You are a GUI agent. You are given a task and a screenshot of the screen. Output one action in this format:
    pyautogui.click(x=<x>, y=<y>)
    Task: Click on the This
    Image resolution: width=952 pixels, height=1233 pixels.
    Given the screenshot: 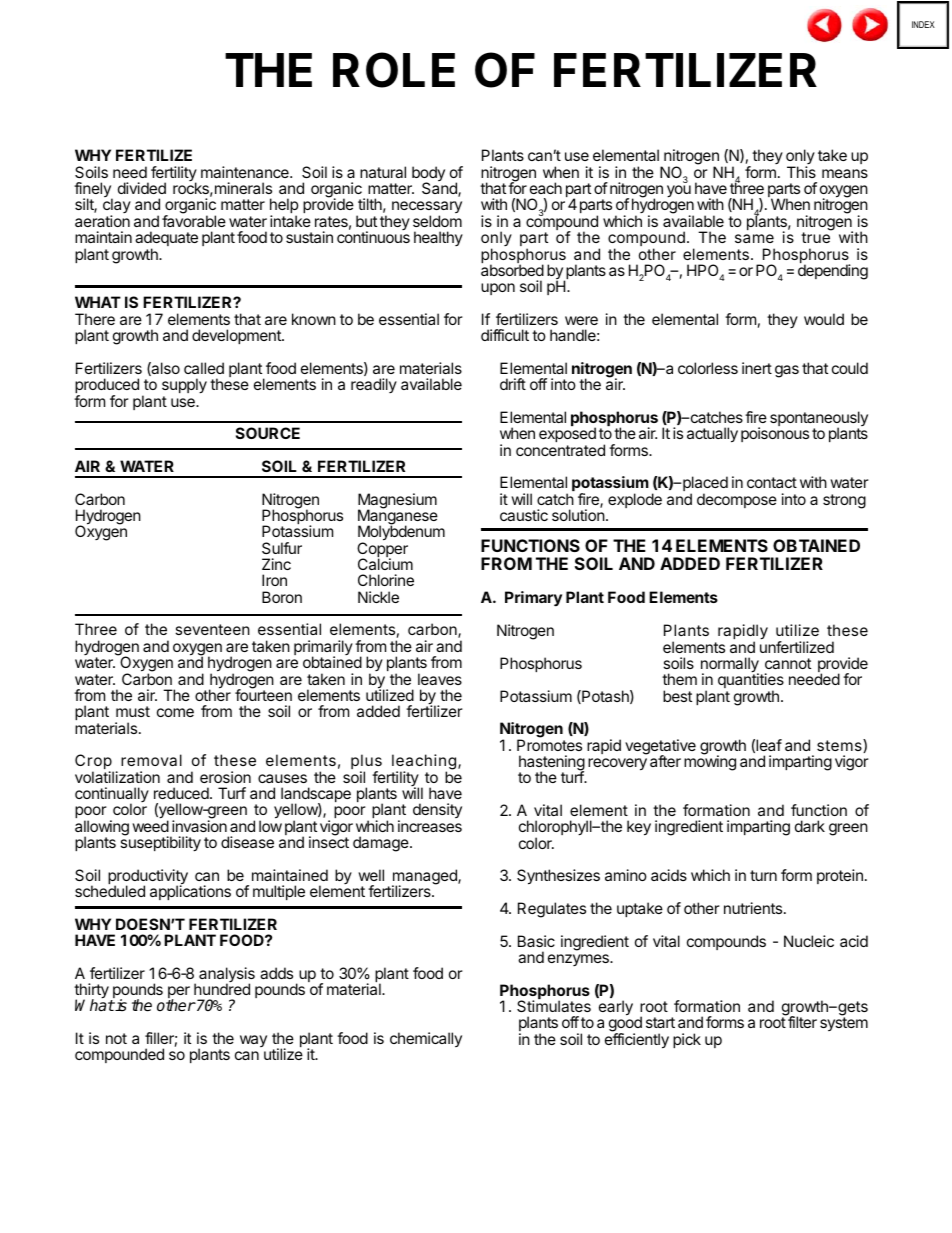 What is the action you would take?
    pyautogui.click(x=801, y=172)
